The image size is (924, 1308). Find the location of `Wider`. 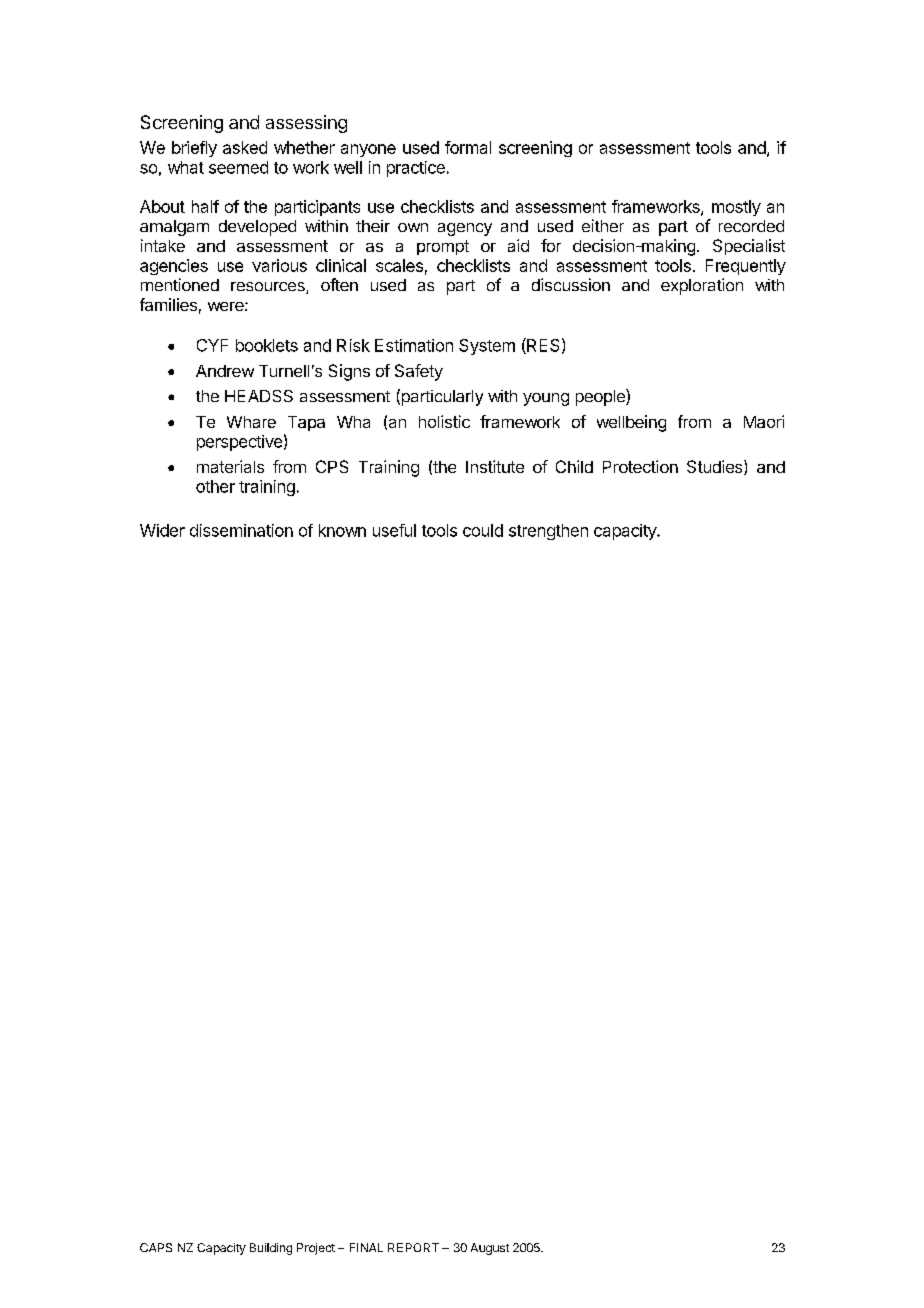

Wider is located at coordinates (162, 530).
